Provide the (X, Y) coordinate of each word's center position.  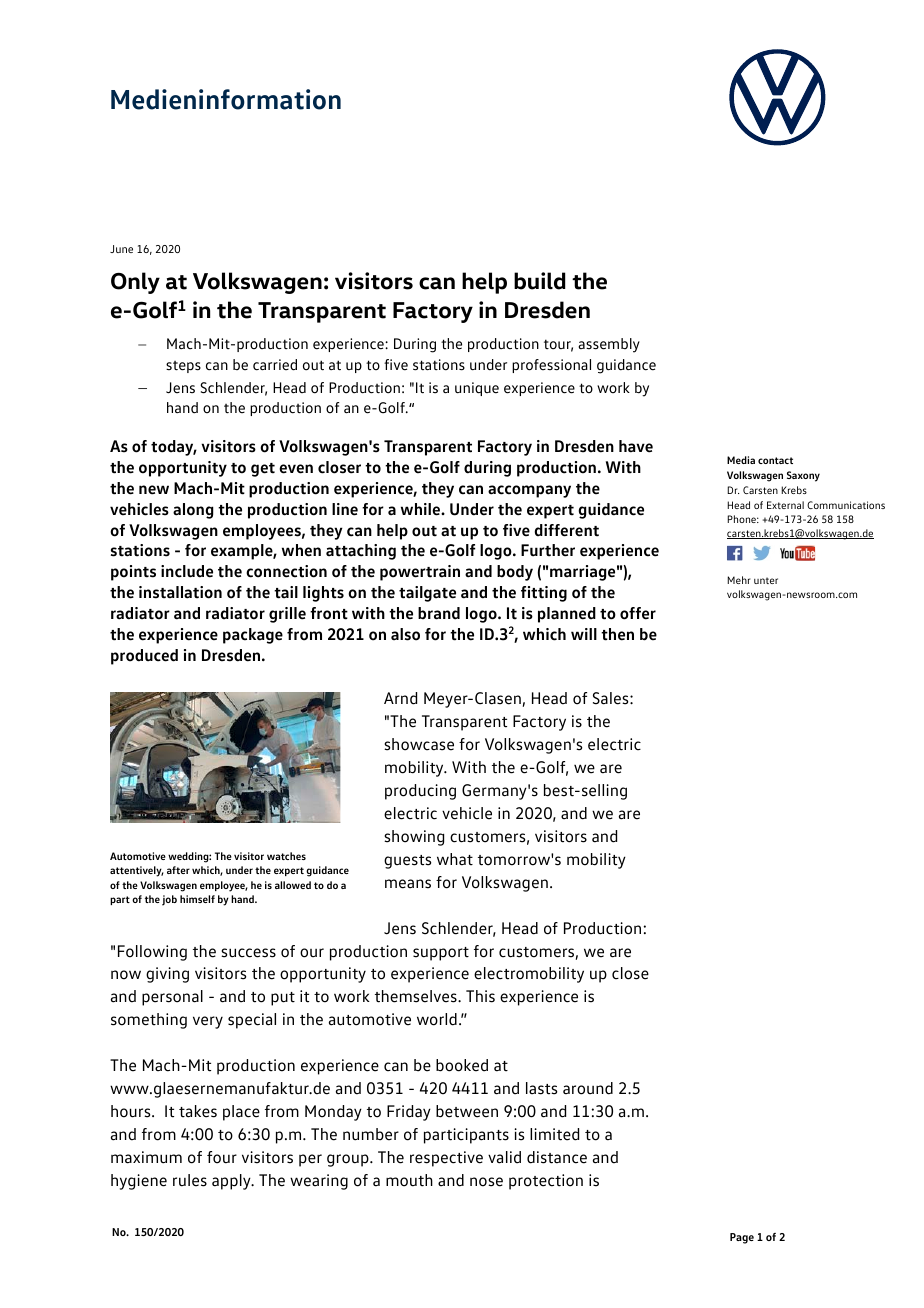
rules (190, 1180)
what (455, 859)
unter (766, 580)
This (480, 996)
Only (135, 283)
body (515, 573)
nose (486, 1182)
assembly (609, 345)
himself (197, 899)
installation (180, 592)
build (539, 281)
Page (742, 1238)
